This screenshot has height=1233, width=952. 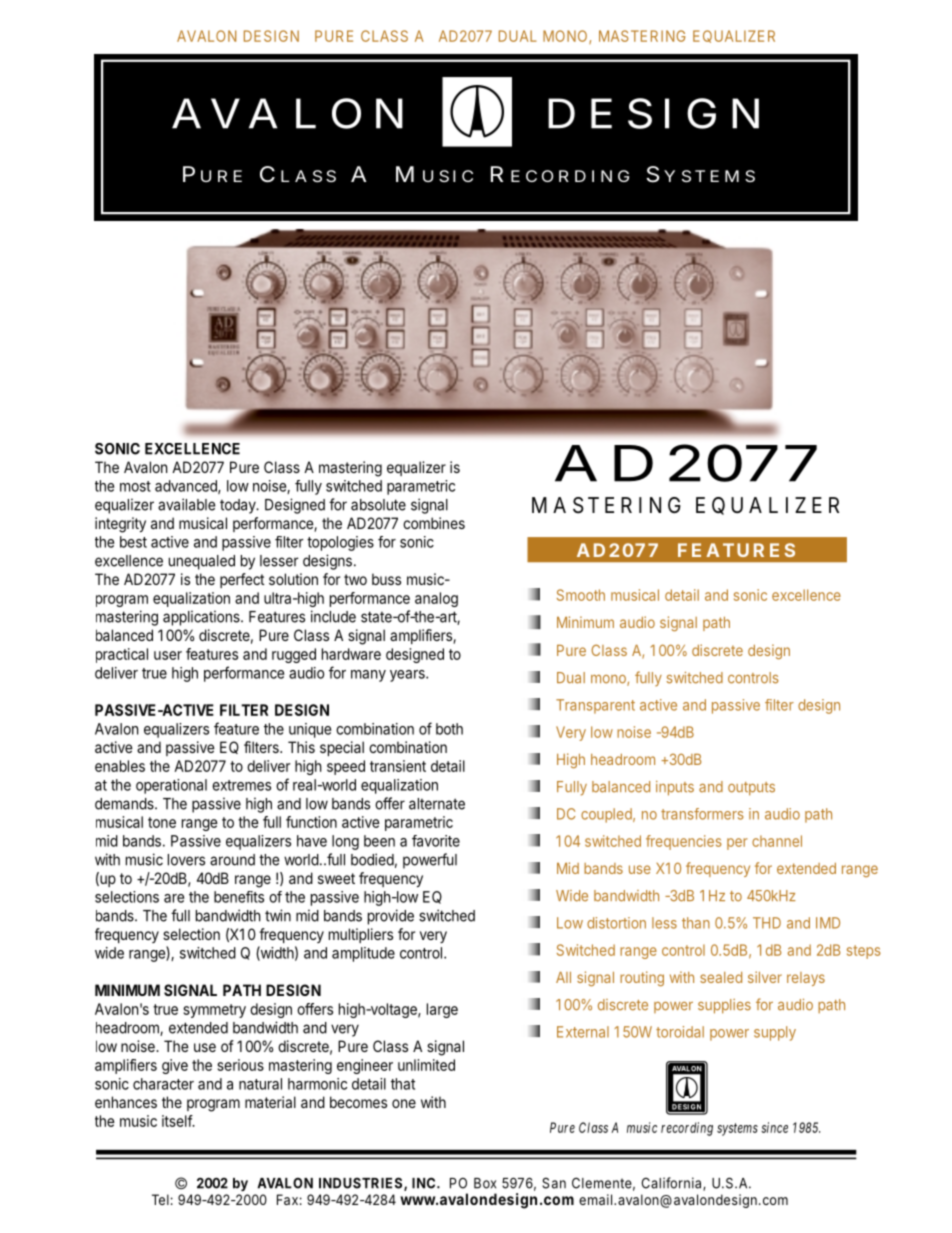 What do you see at coordinates (239, 897) in the screenshot?
I see `benefits` at bounding box center [239, 897].
